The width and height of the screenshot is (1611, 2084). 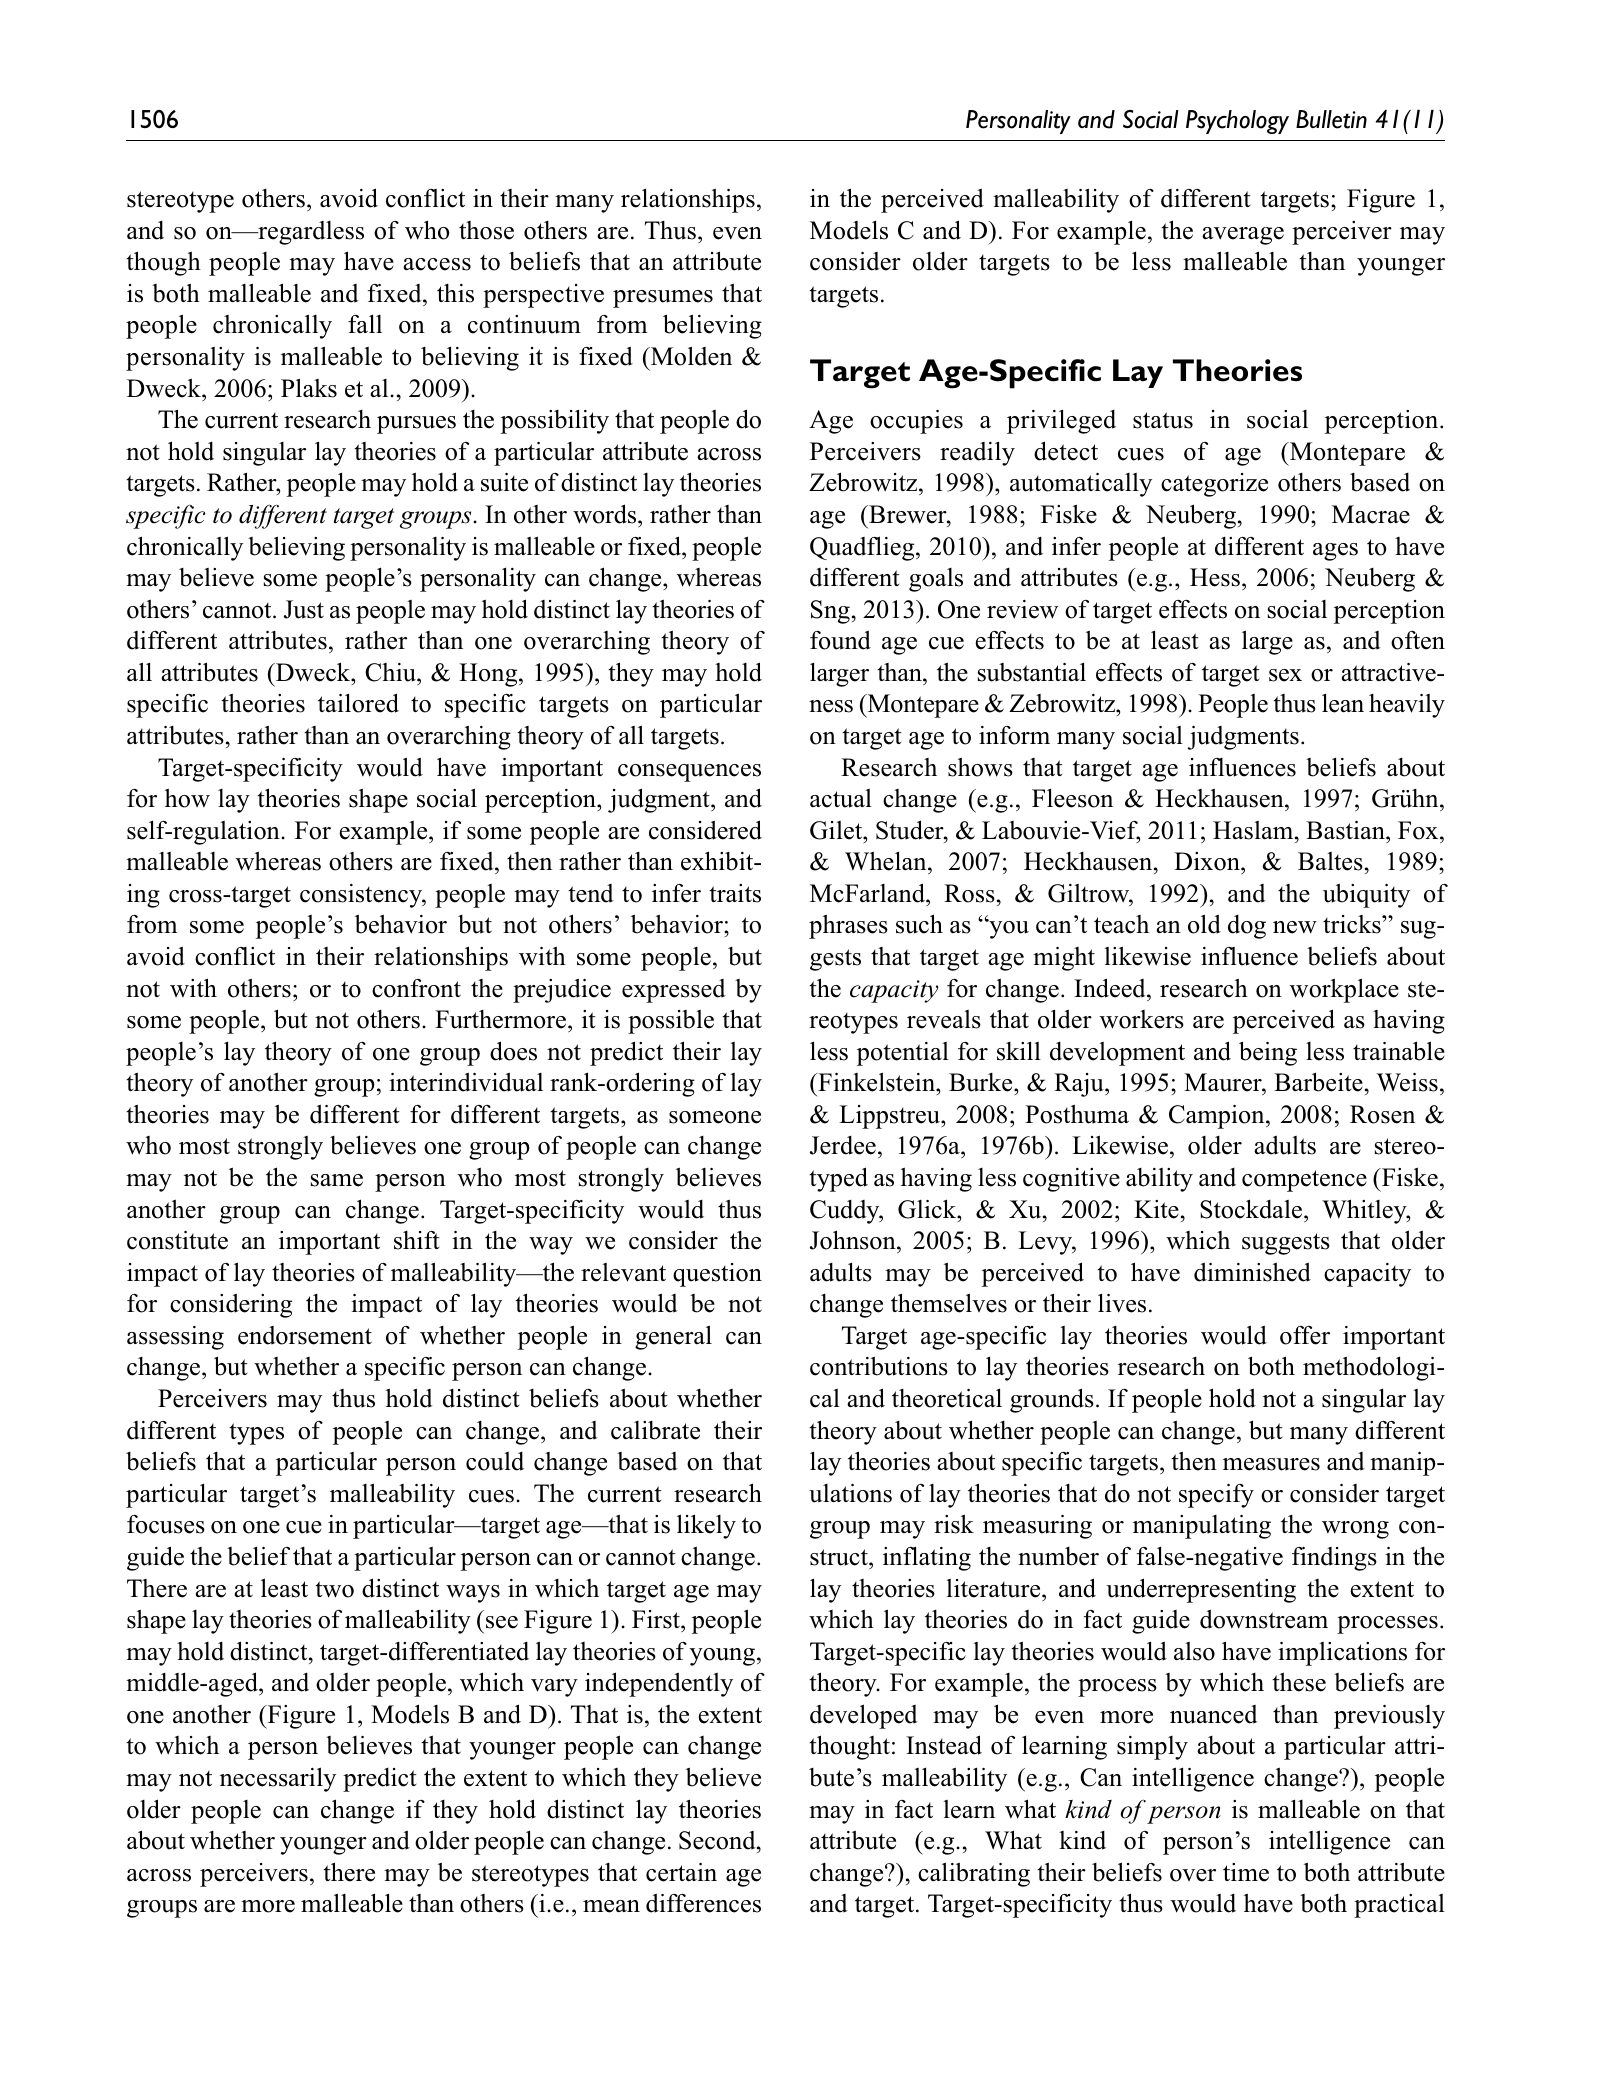 I want to click on measures, so click(x=1271, y=1464).
